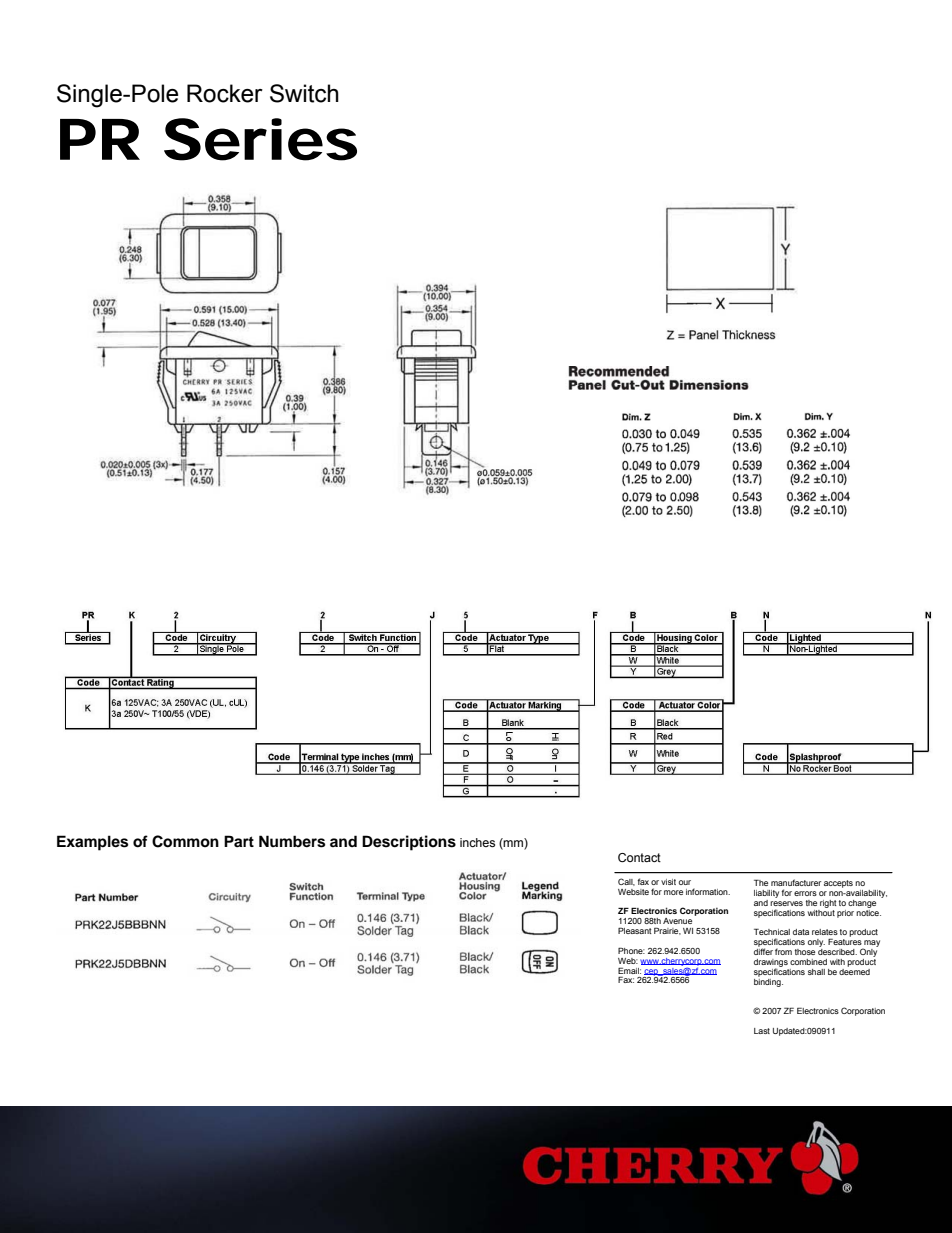 This screenshot has height=1233, width=952. What do you see at coordinates (225, 93) in the screenshot?
I see `Rocker` at bounding box center [225, 93].
